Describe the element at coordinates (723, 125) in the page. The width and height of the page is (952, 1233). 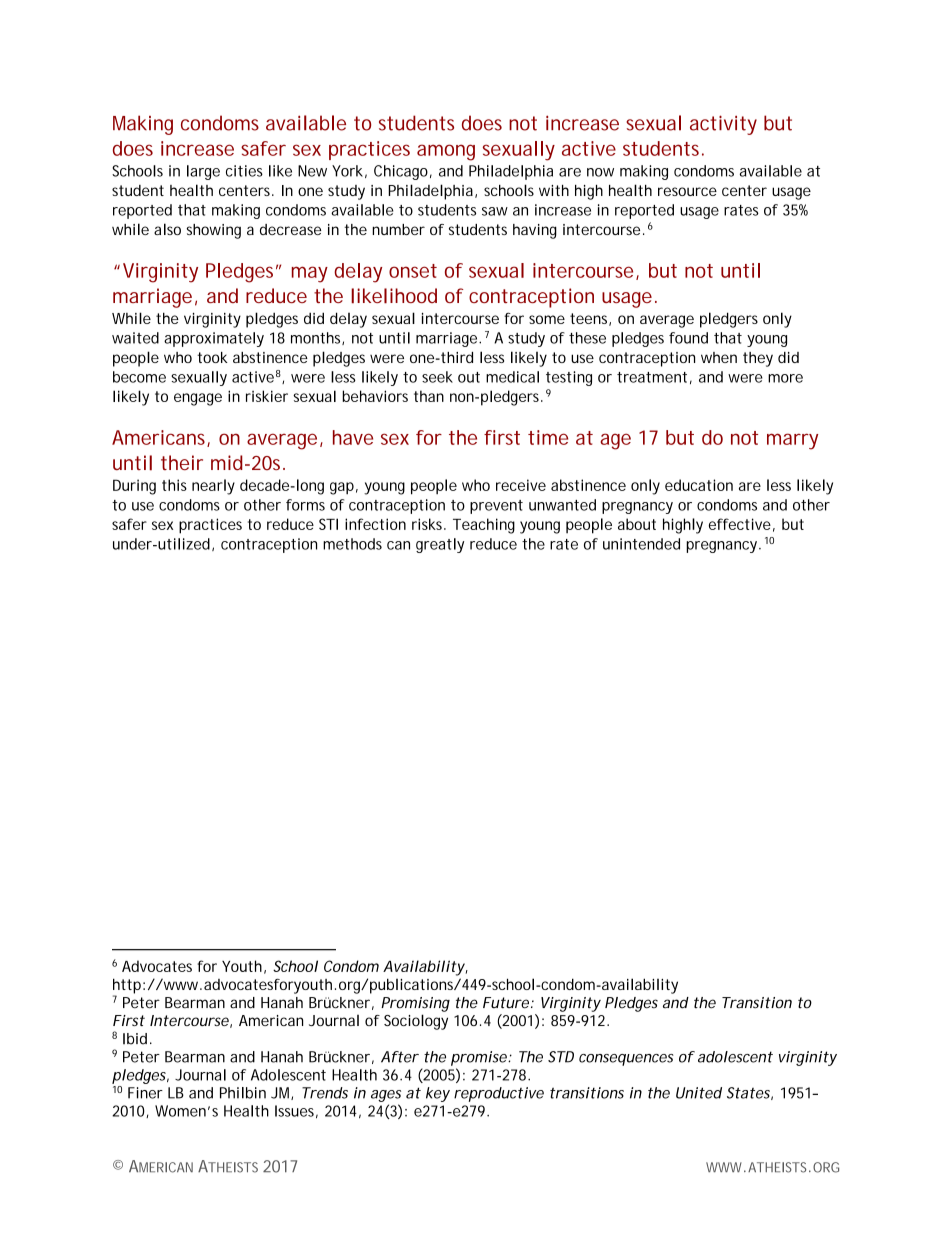
I see `activity` at that location.
